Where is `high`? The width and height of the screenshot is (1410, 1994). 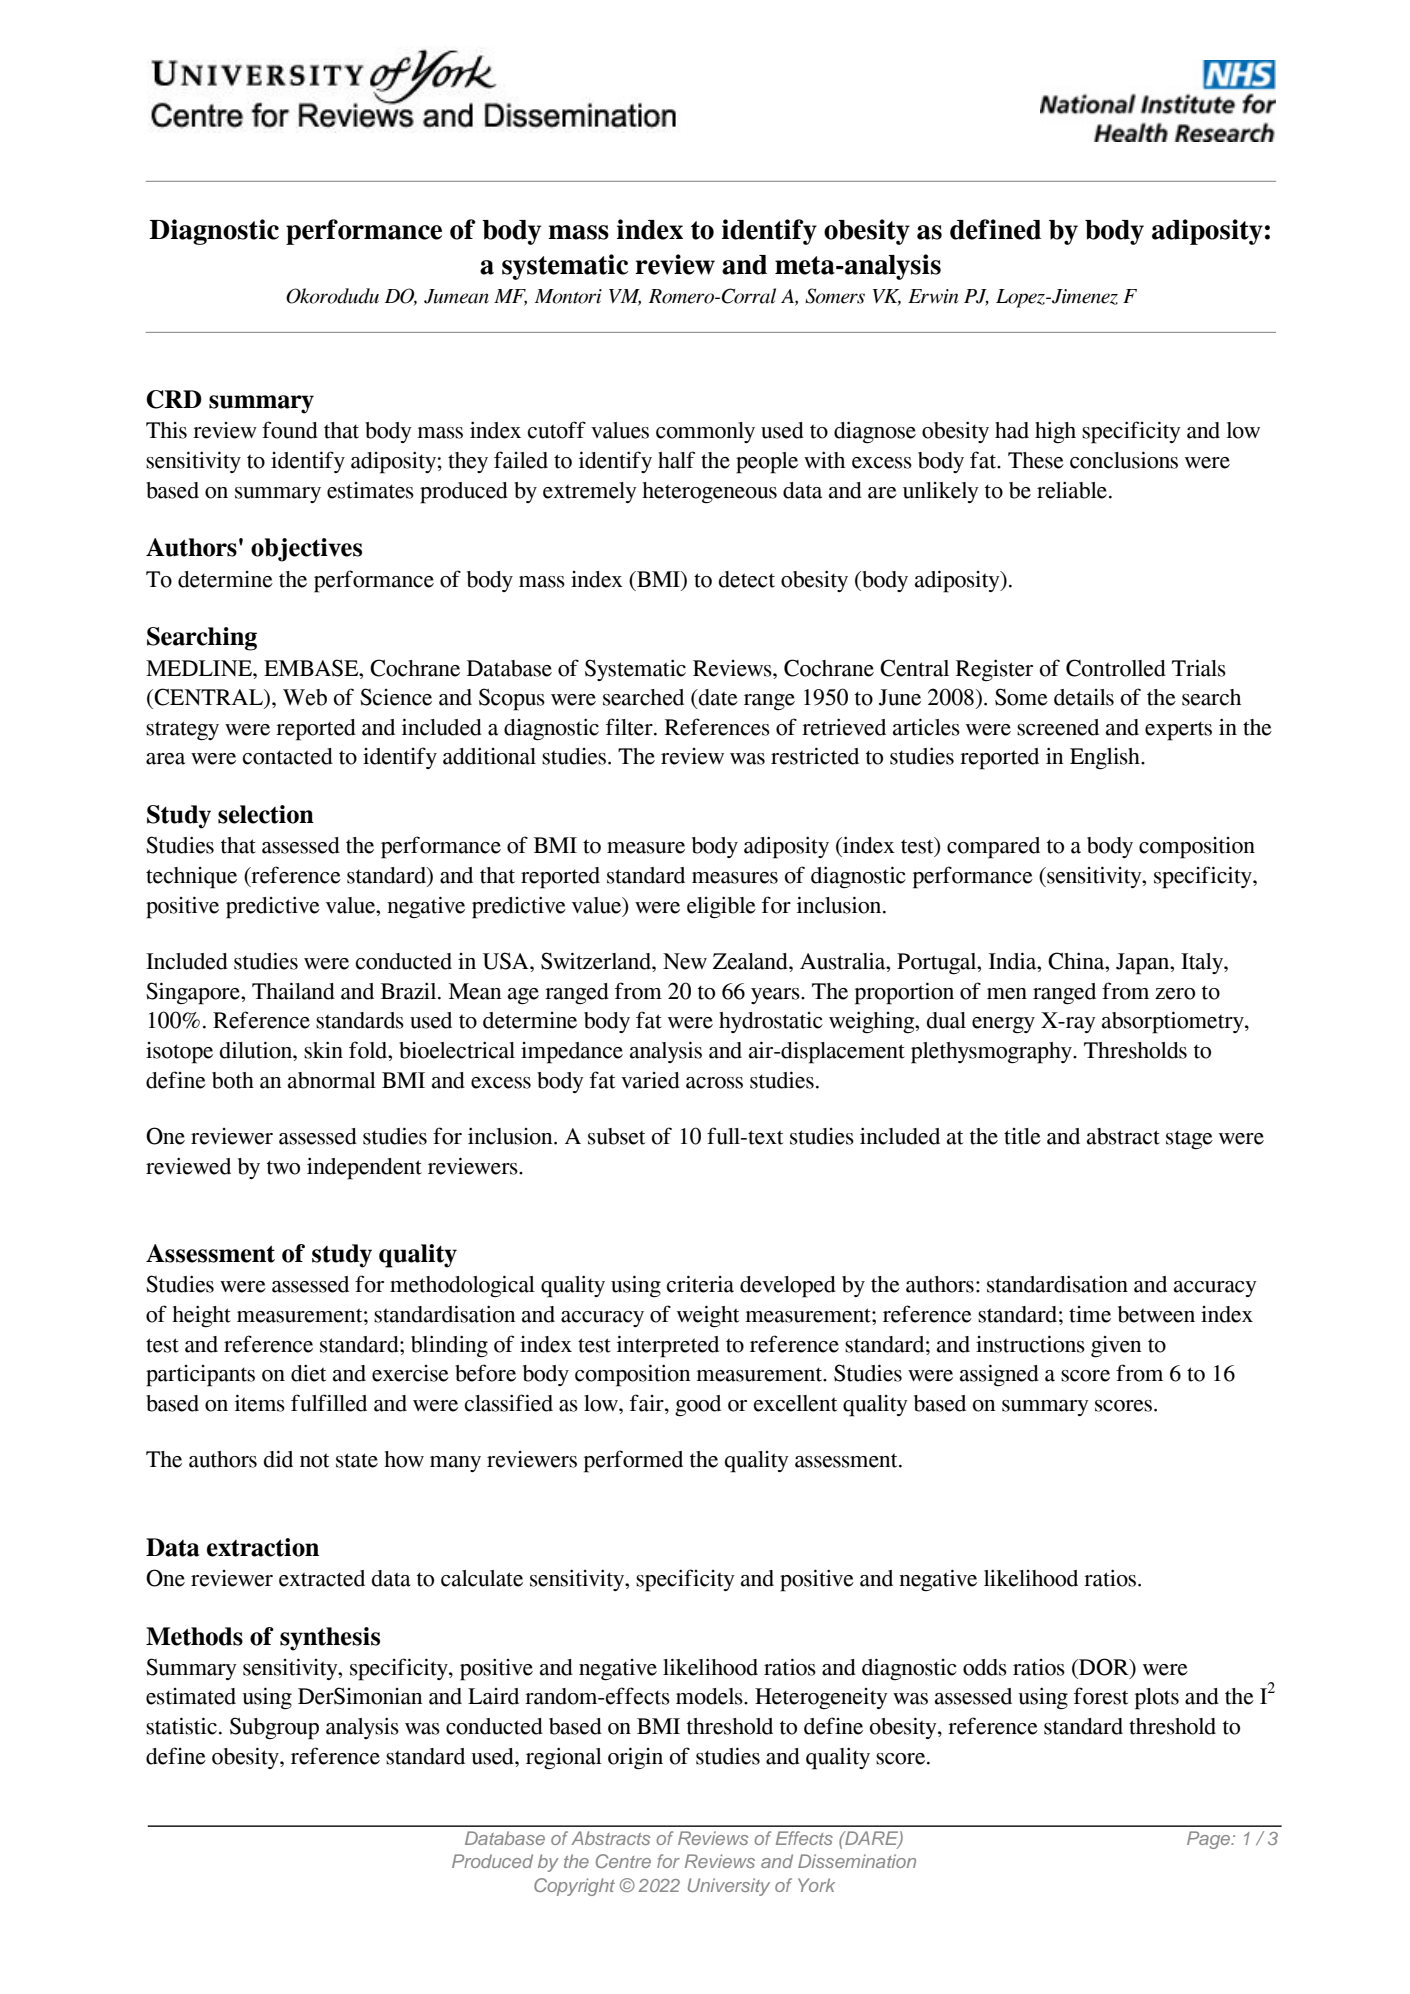 high is located at coordinates (1055, 432).
